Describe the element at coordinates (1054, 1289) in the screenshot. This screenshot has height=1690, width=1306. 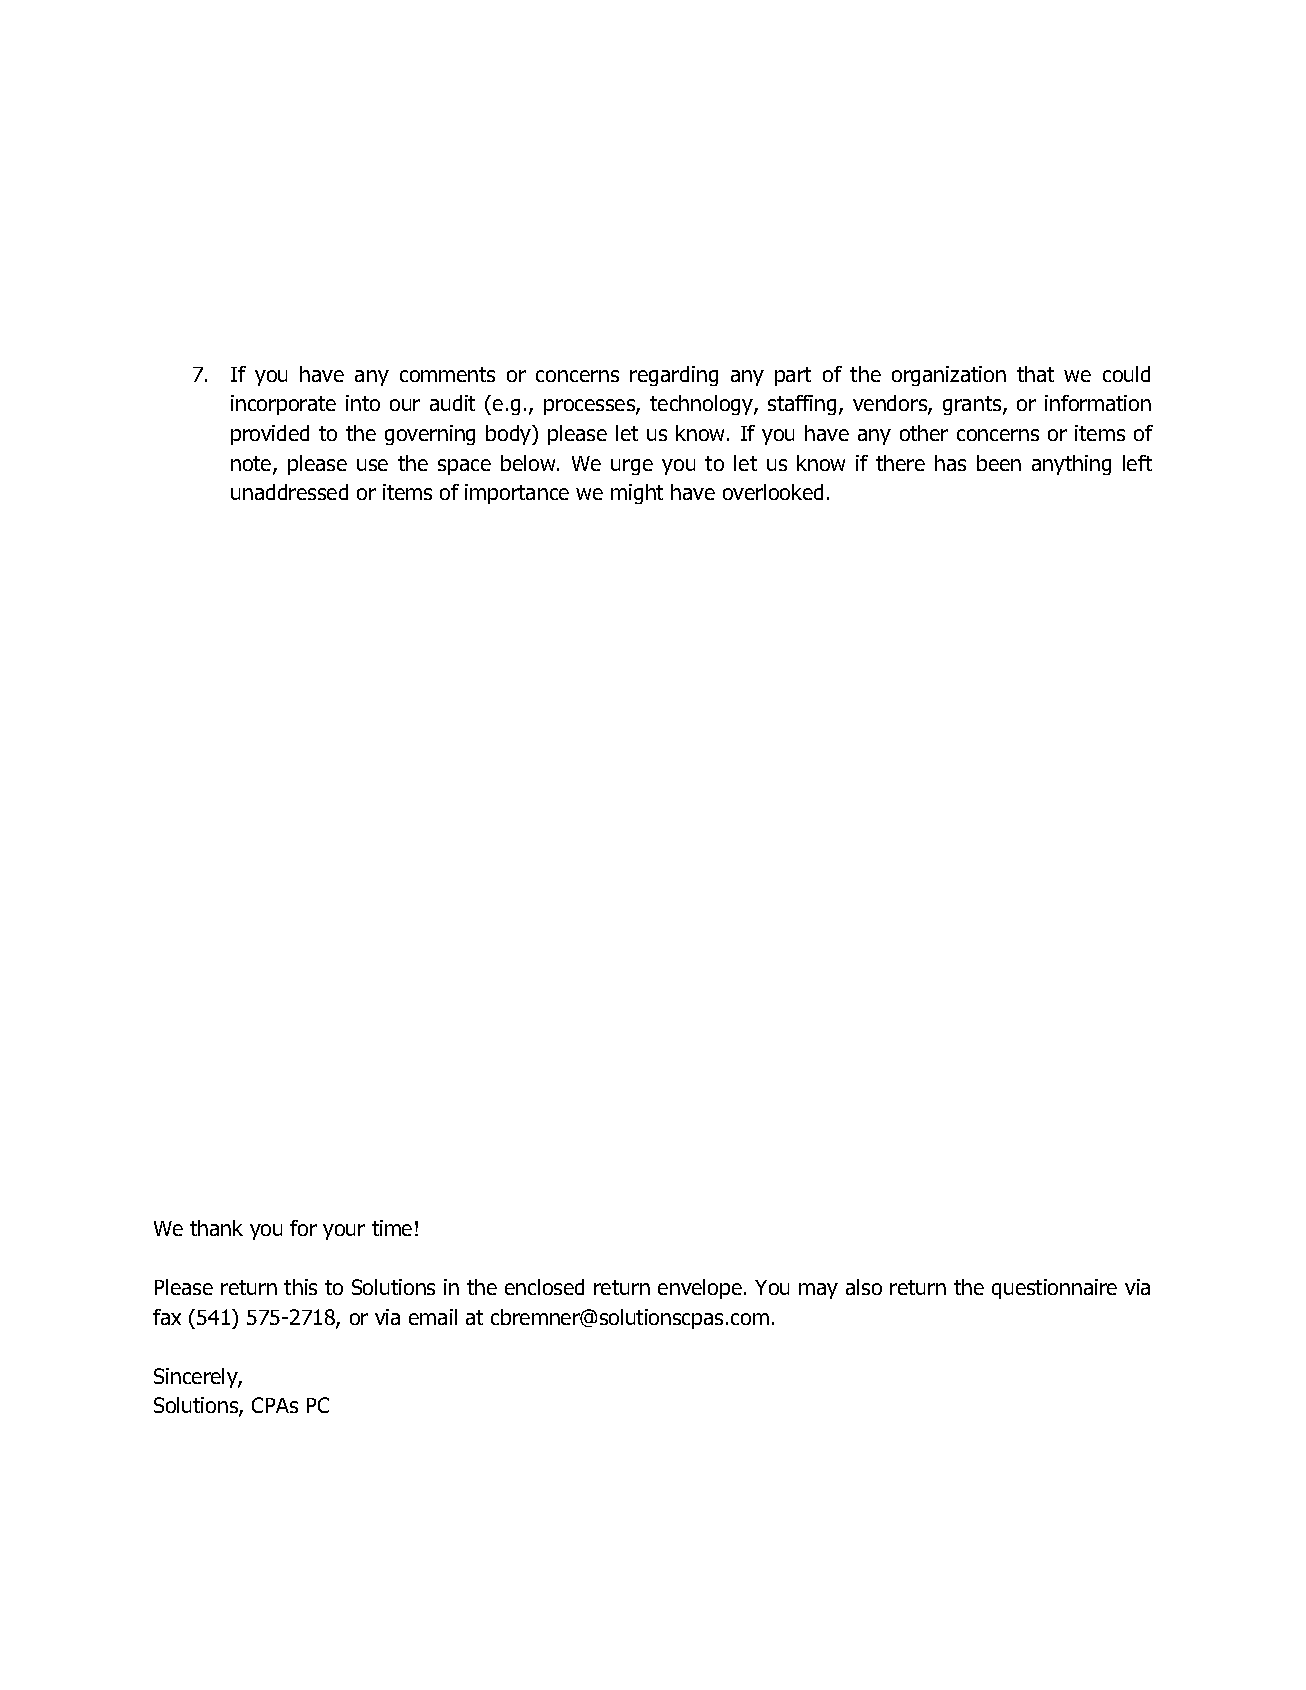
I see `questionnaire` at that location.
